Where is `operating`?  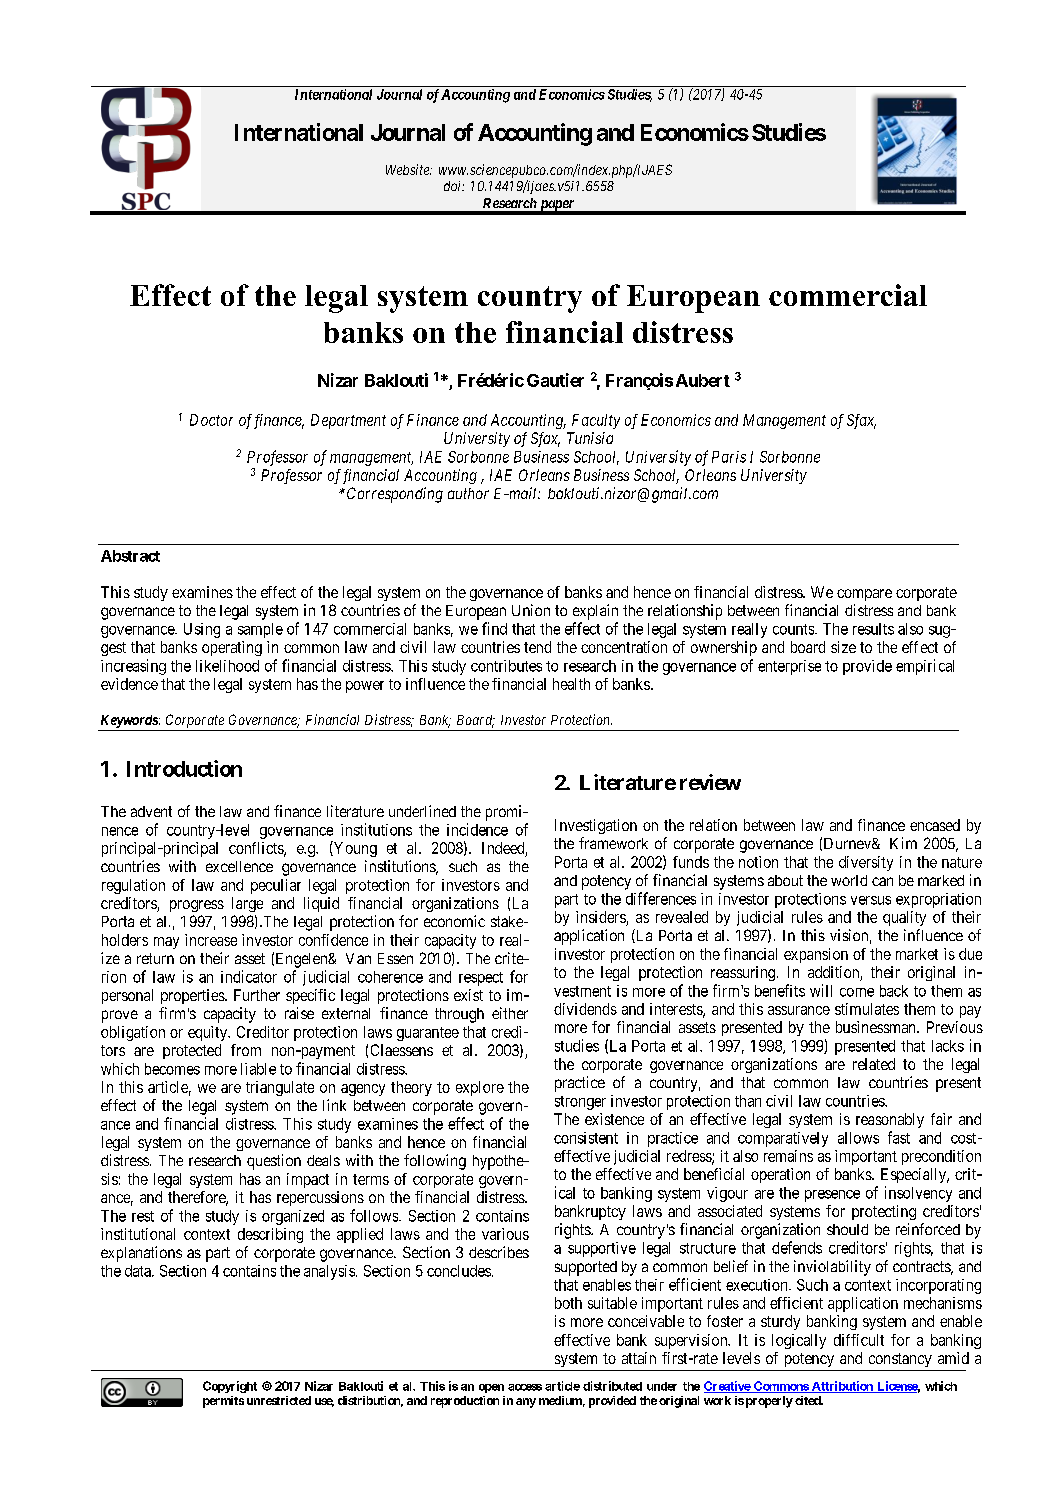
operating is located at coordinates (232, 648).
